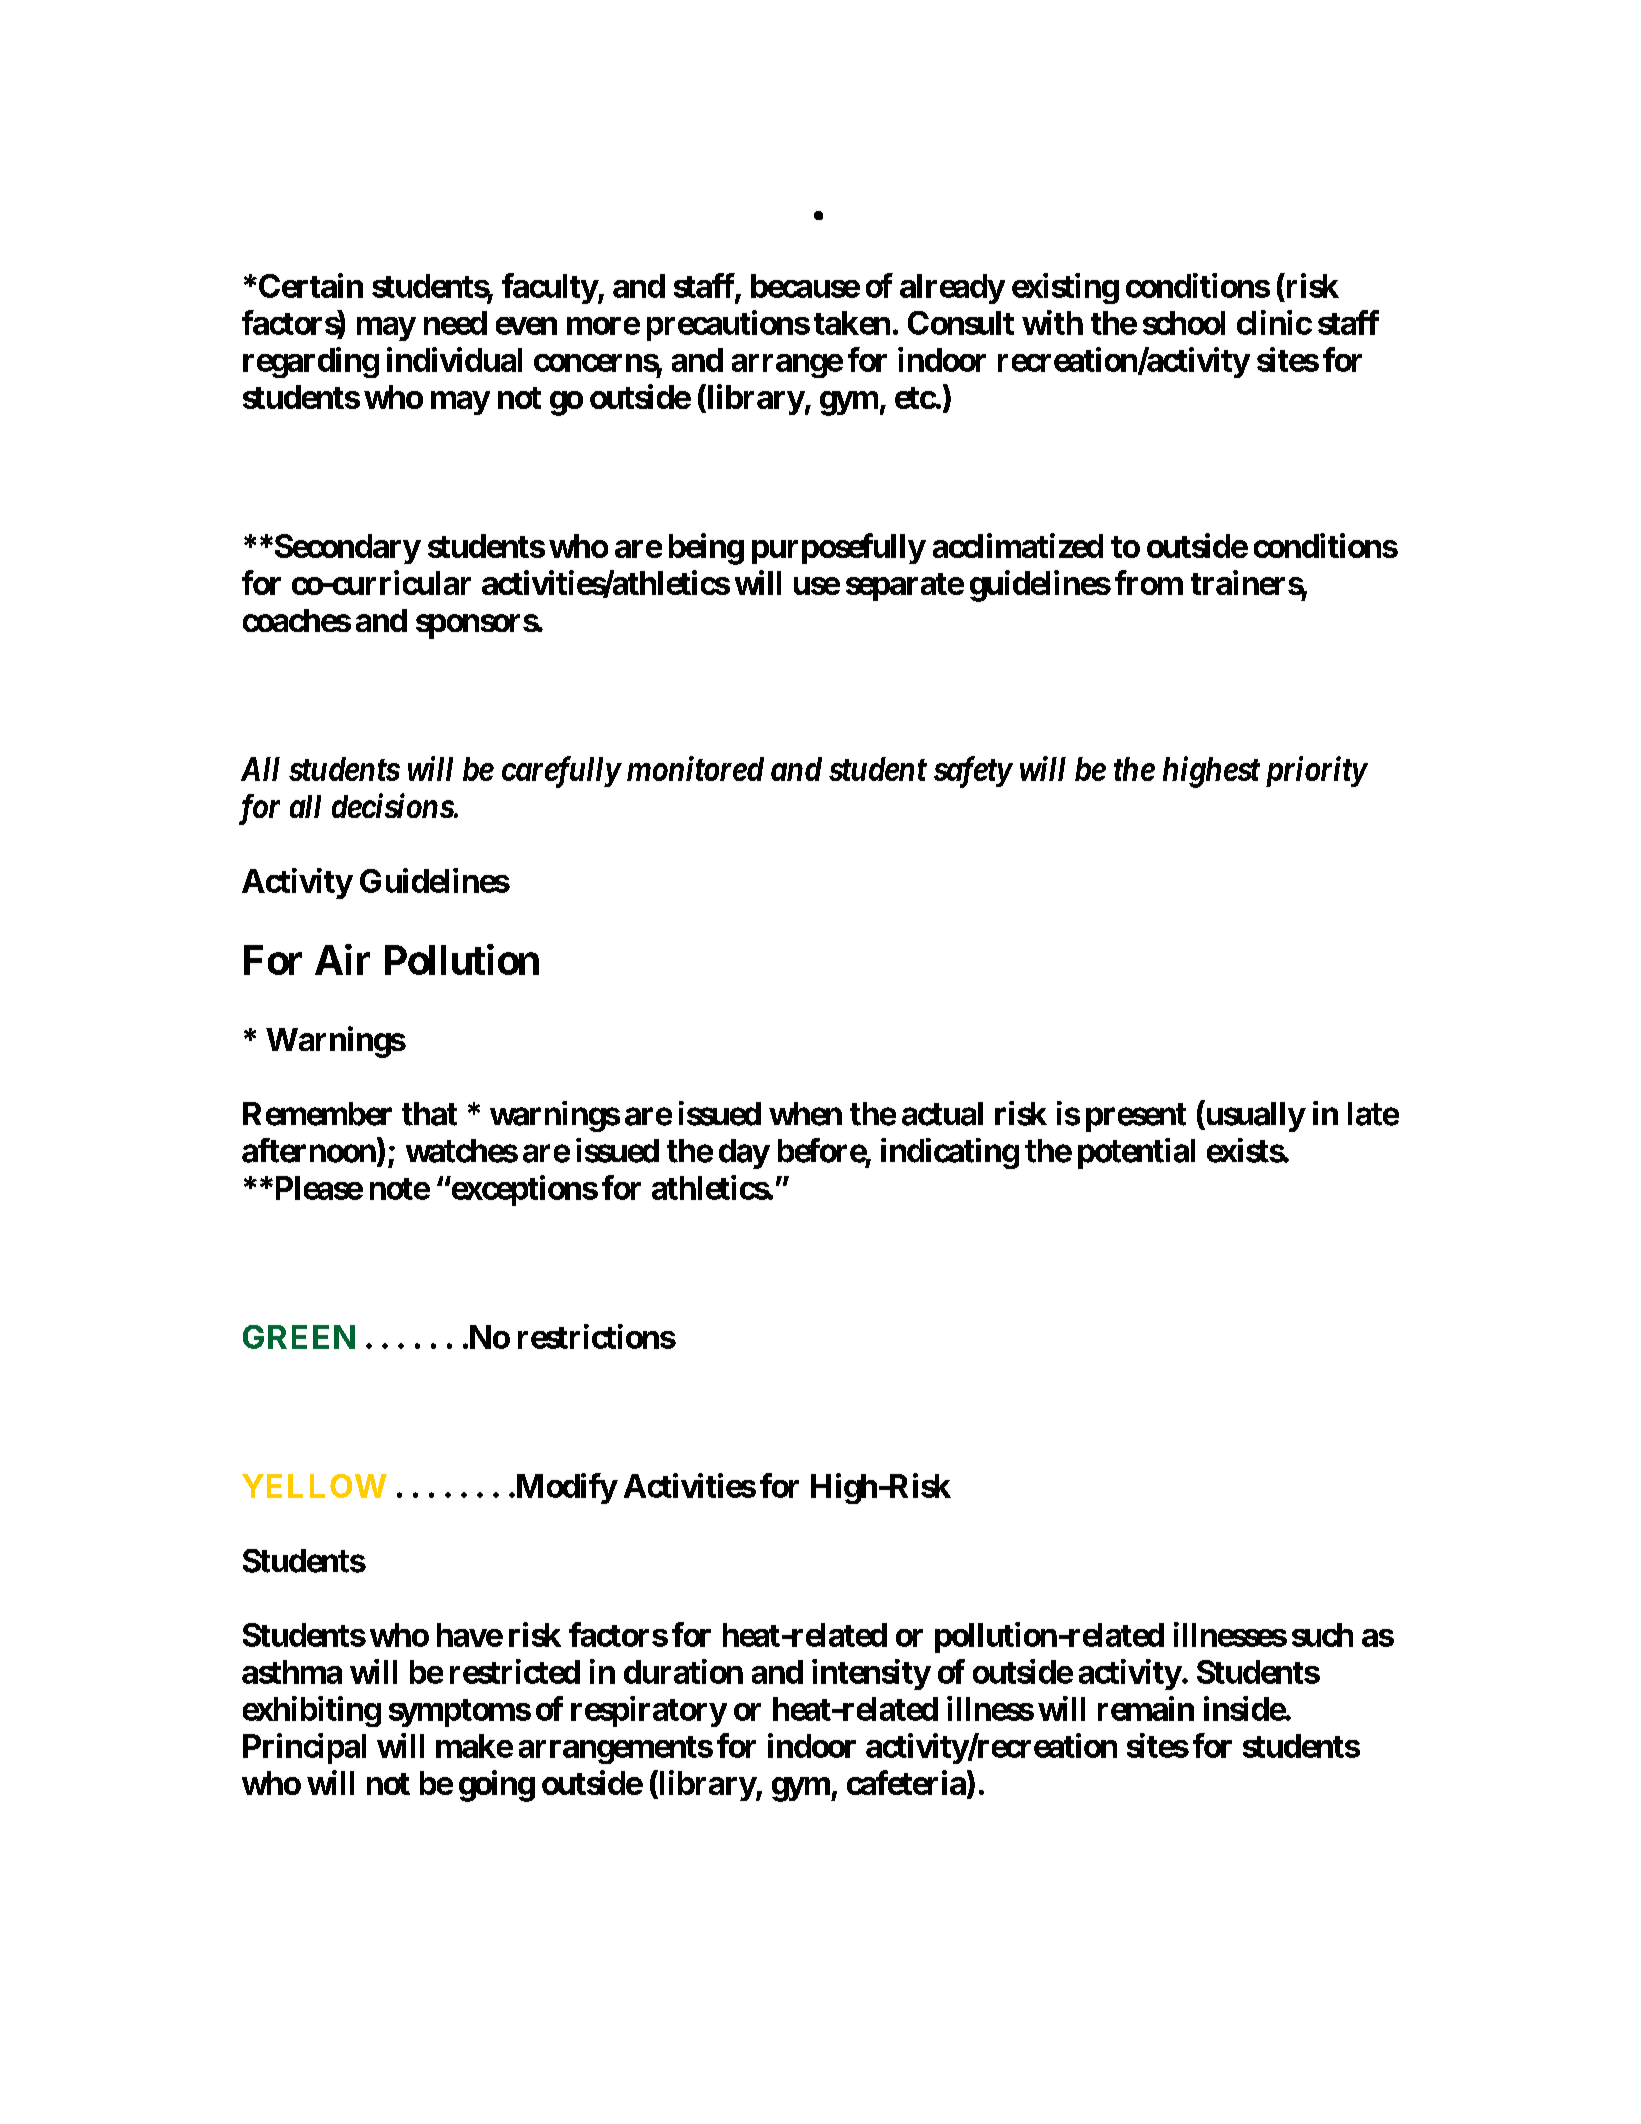 The image size is (1641, 2124). Describe the element at coordinates (871, 1674) in the screenshot. I see `intensity` at that location.
